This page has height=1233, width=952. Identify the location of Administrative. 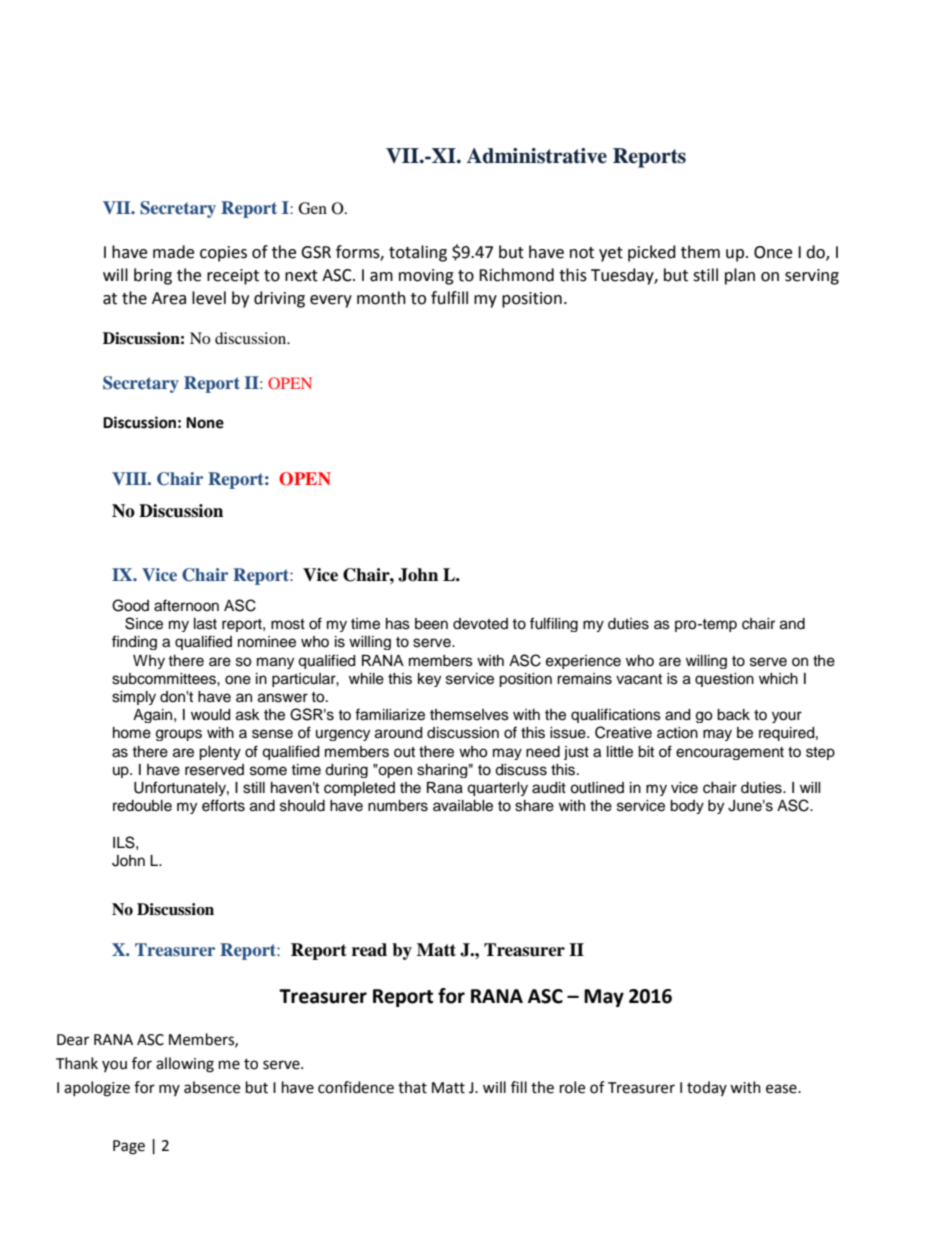
(537, 156).
